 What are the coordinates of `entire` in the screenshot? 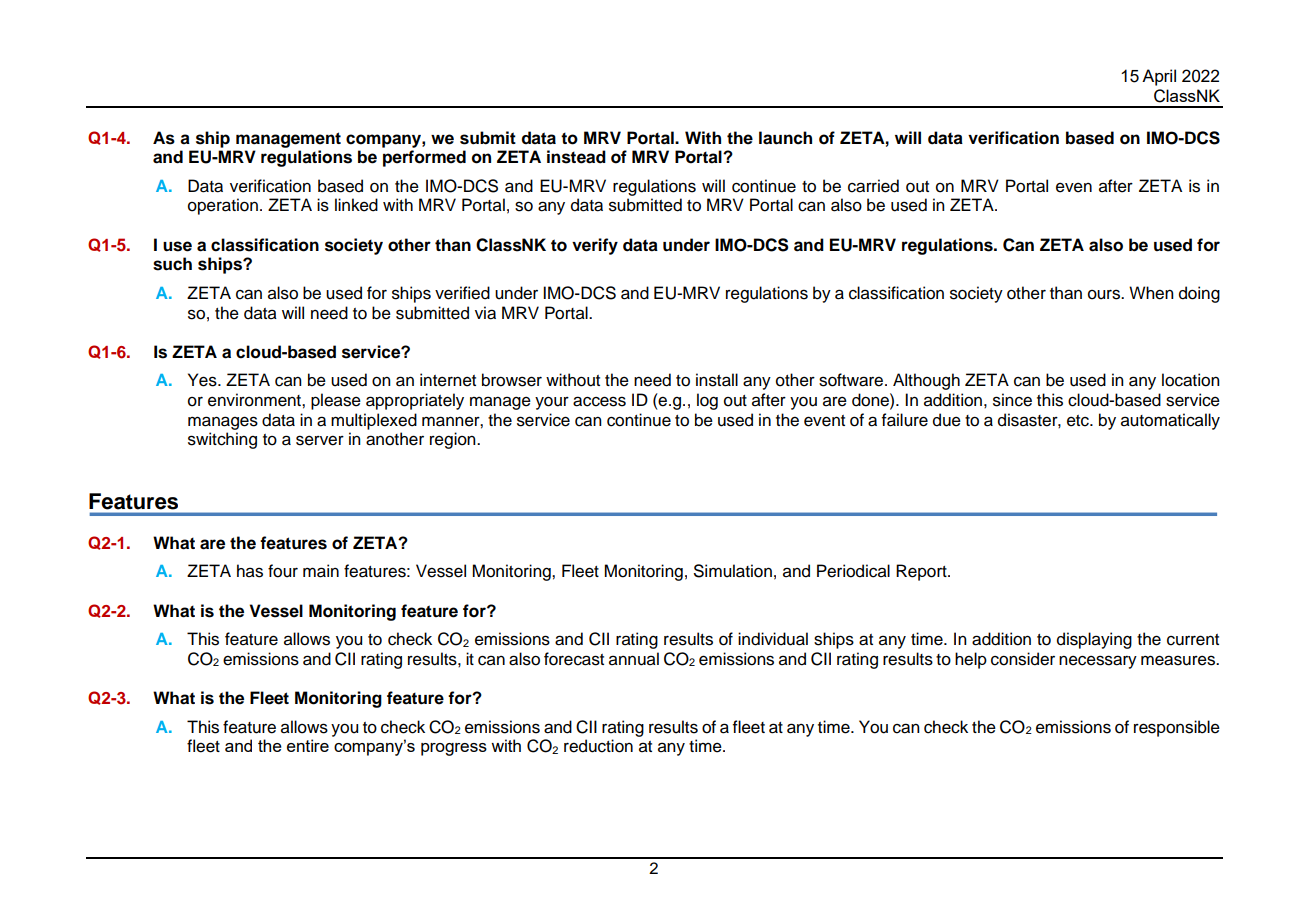 It's located at (308, 745).
